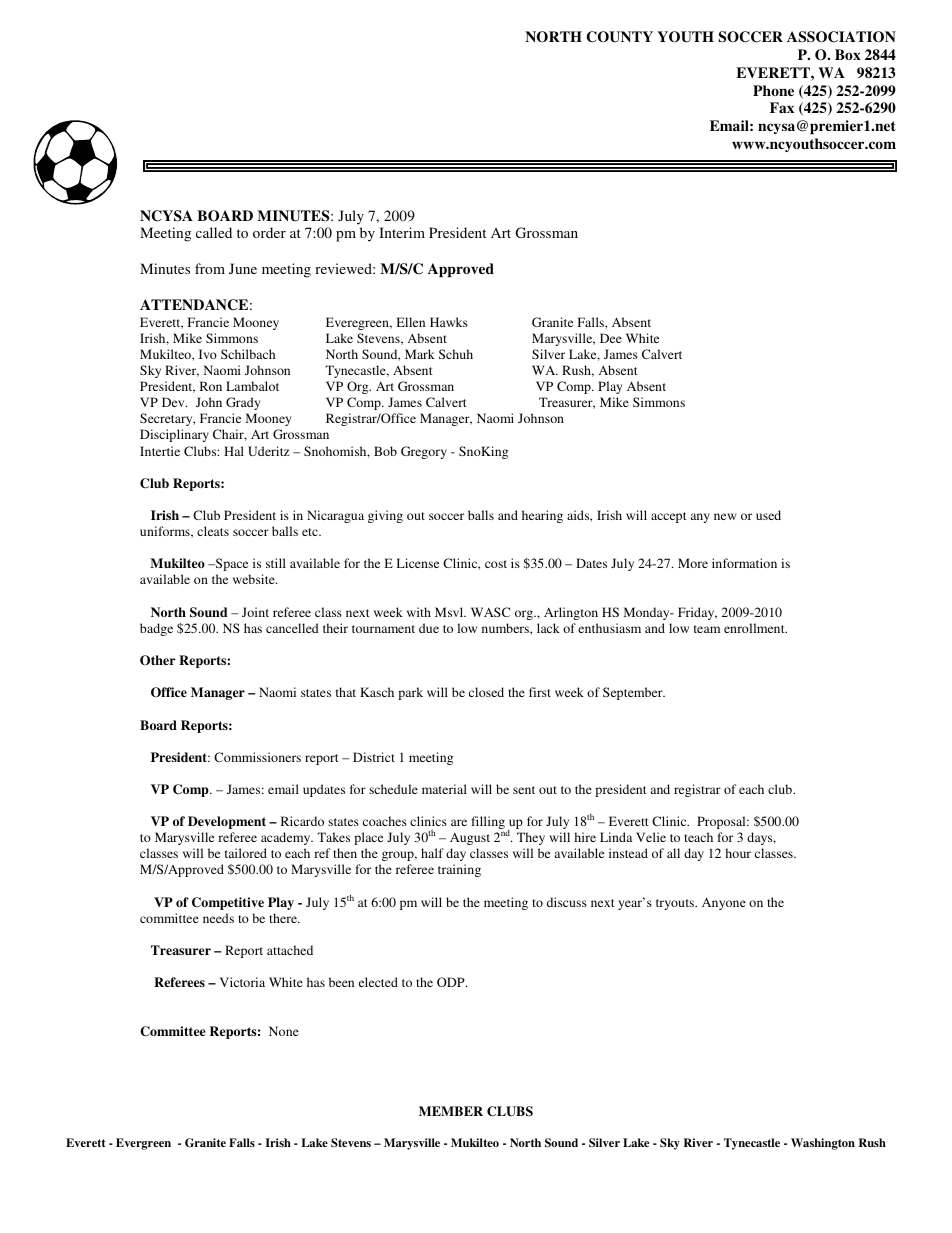  What do you see at coordinates (255, 579) in the screenshot?
I see `website` at bounding box center [255, 579].
